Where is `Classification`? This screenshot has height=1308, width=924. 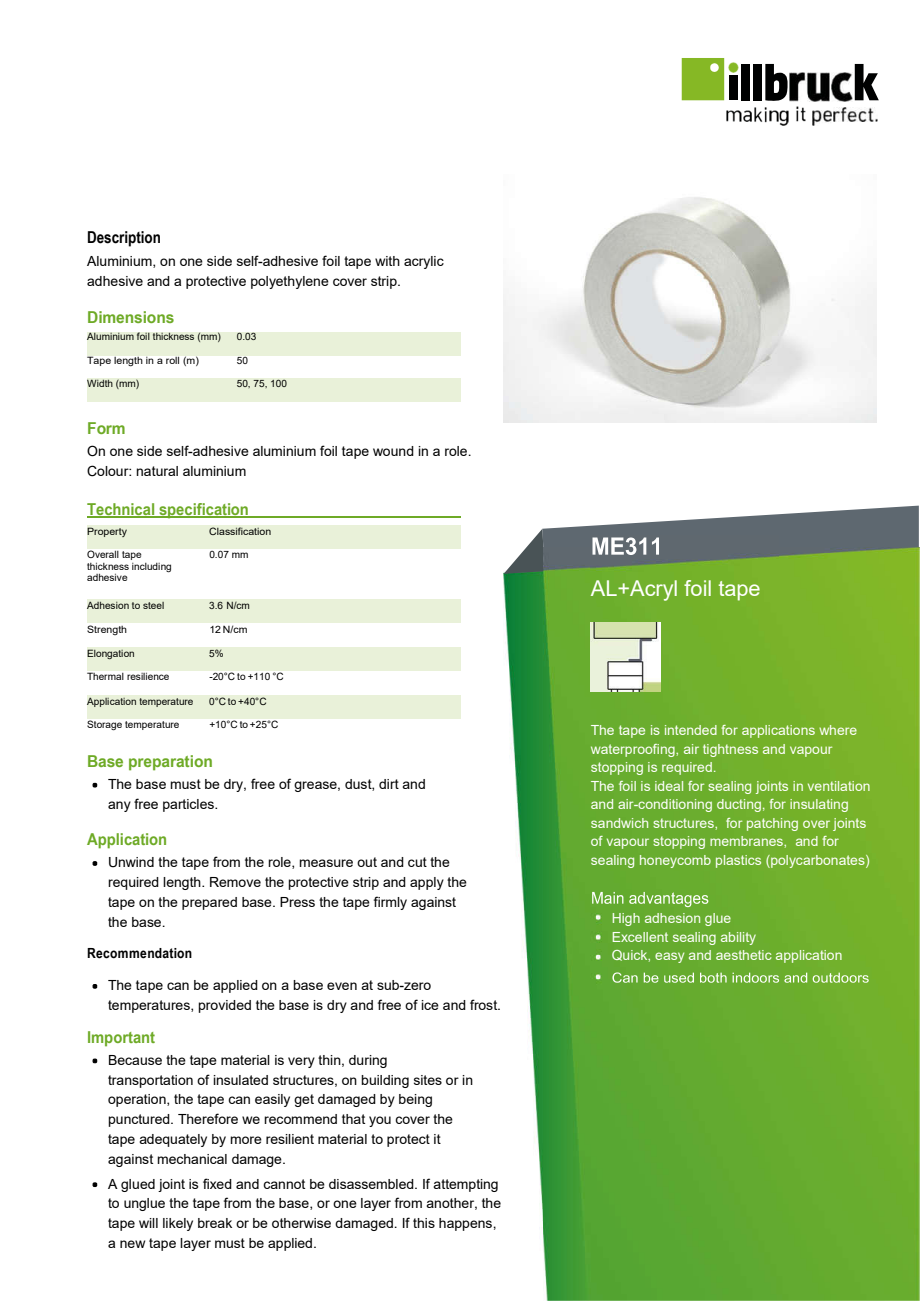 Classification is located at coordinates (240, 531).
